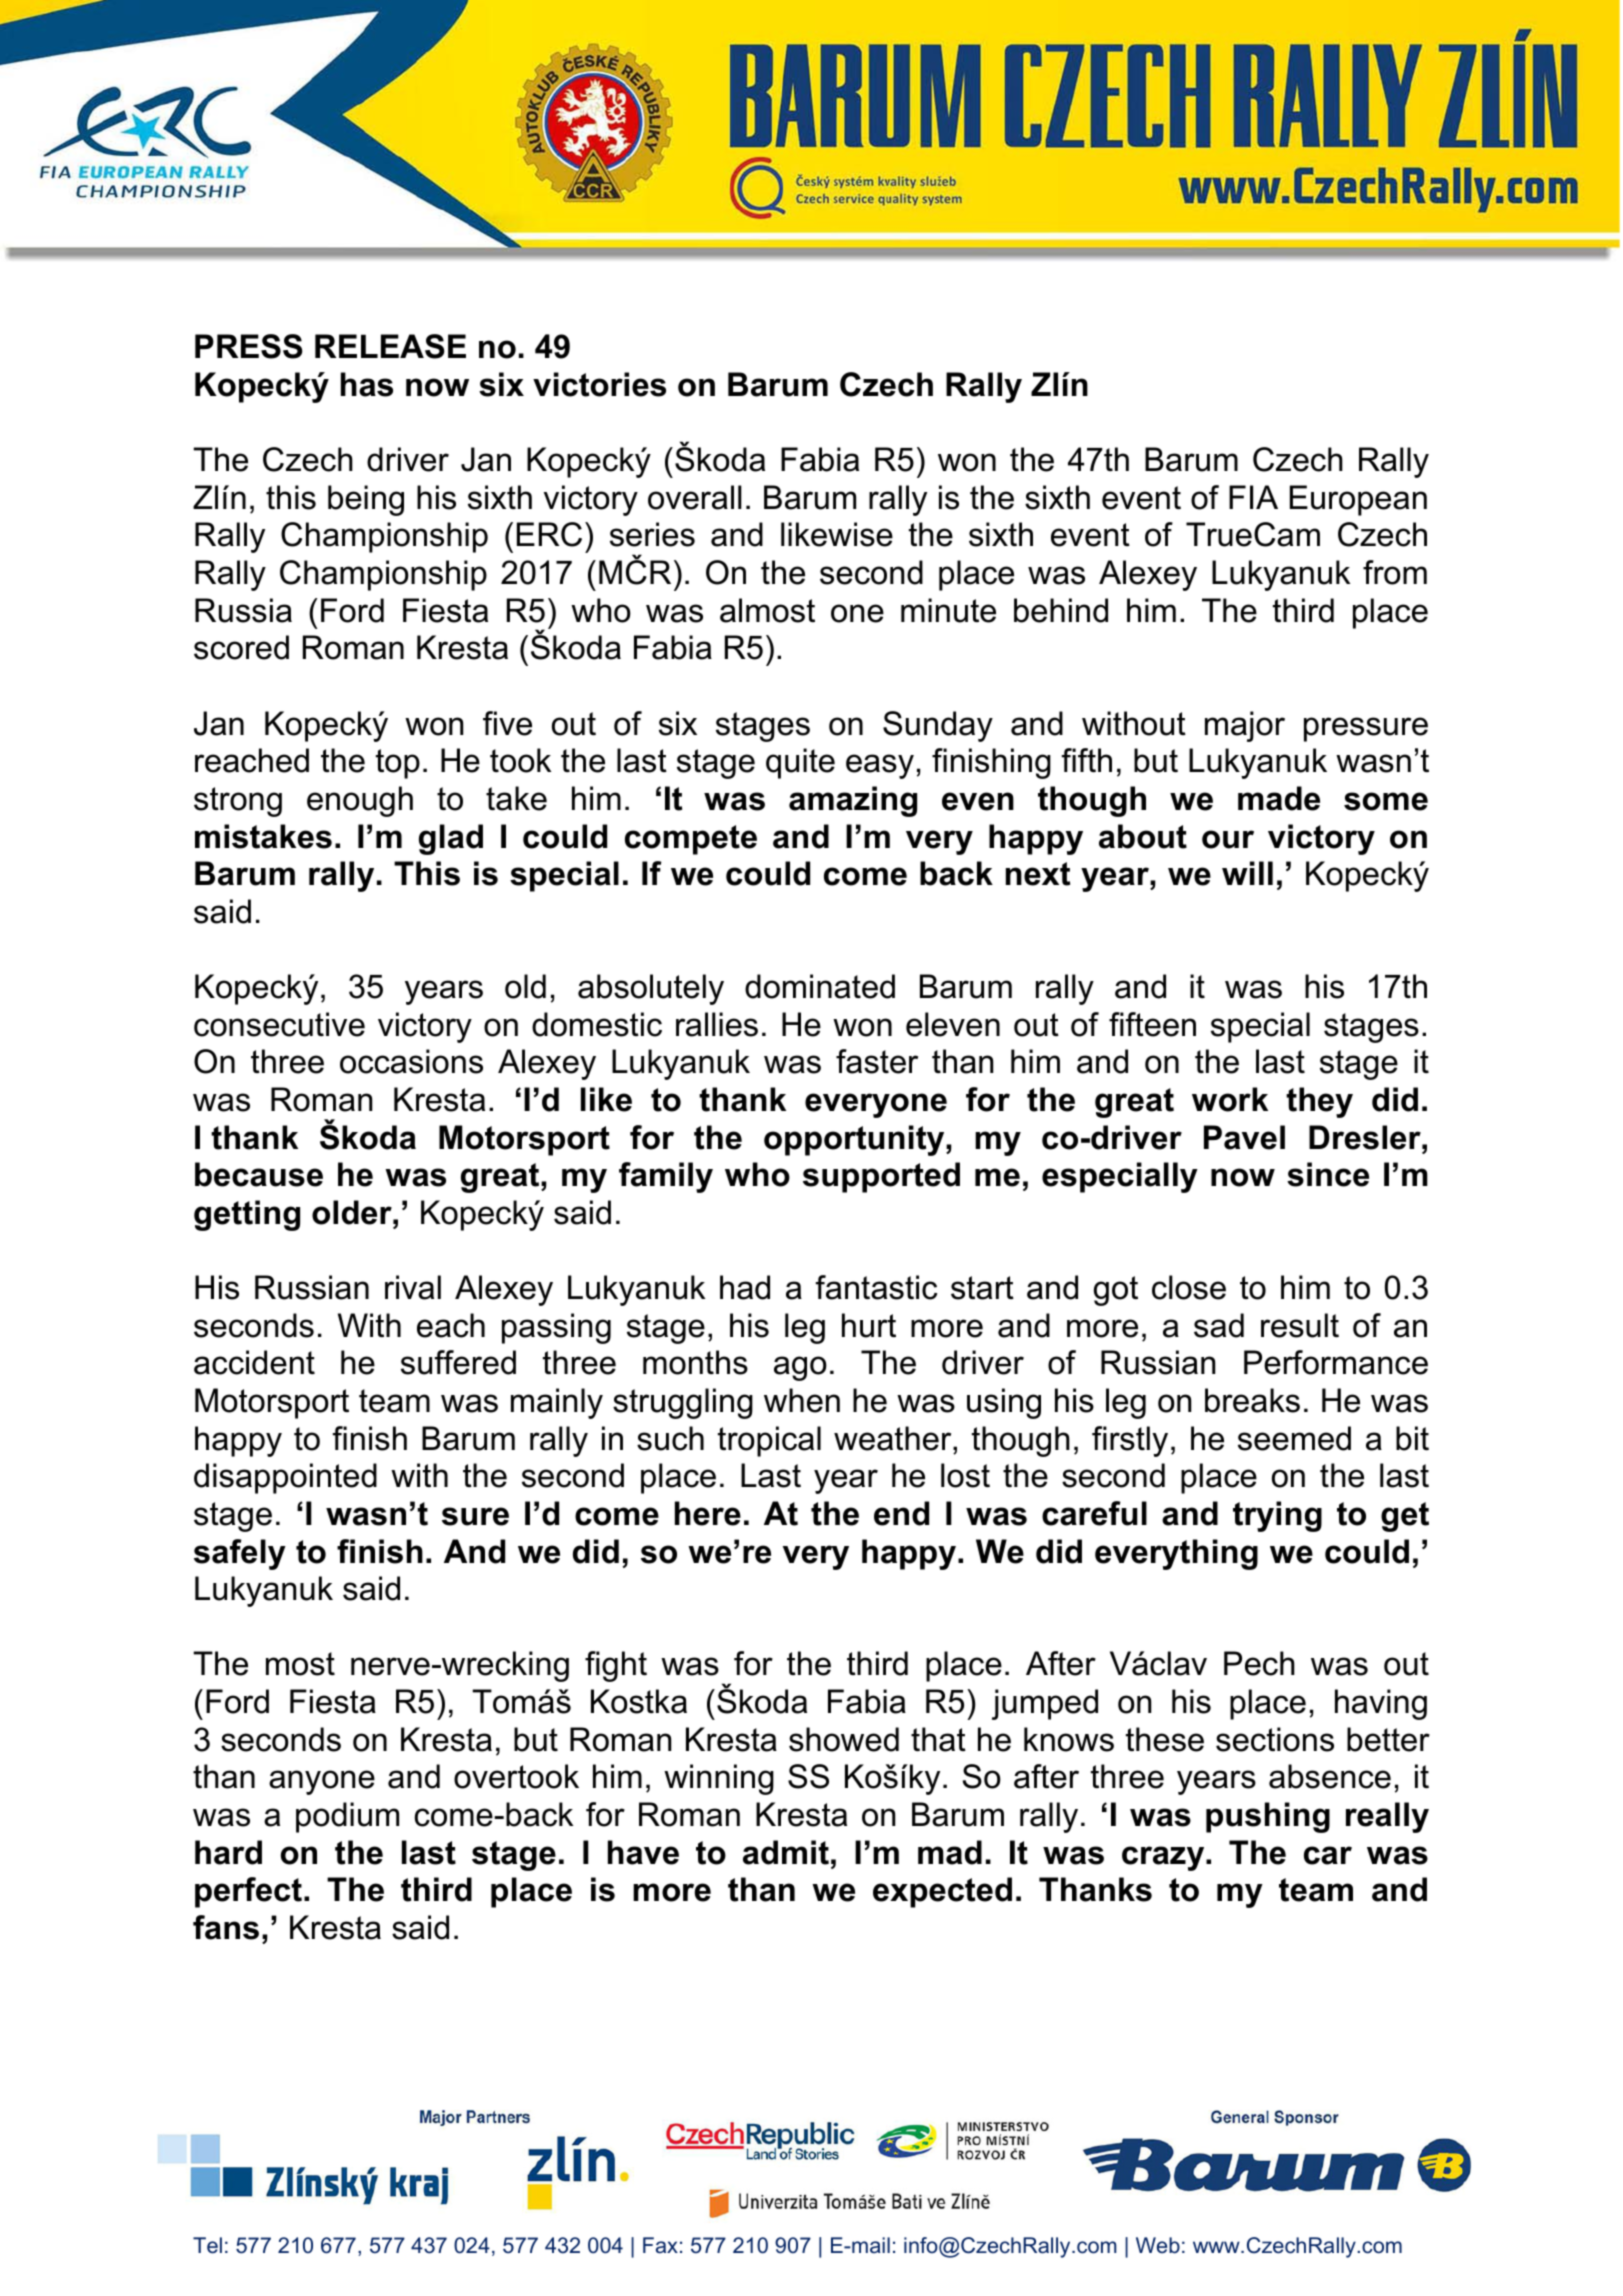 The height and width of the document is (2296, 1623). I want to click on FIA, so click(1253, 497).
